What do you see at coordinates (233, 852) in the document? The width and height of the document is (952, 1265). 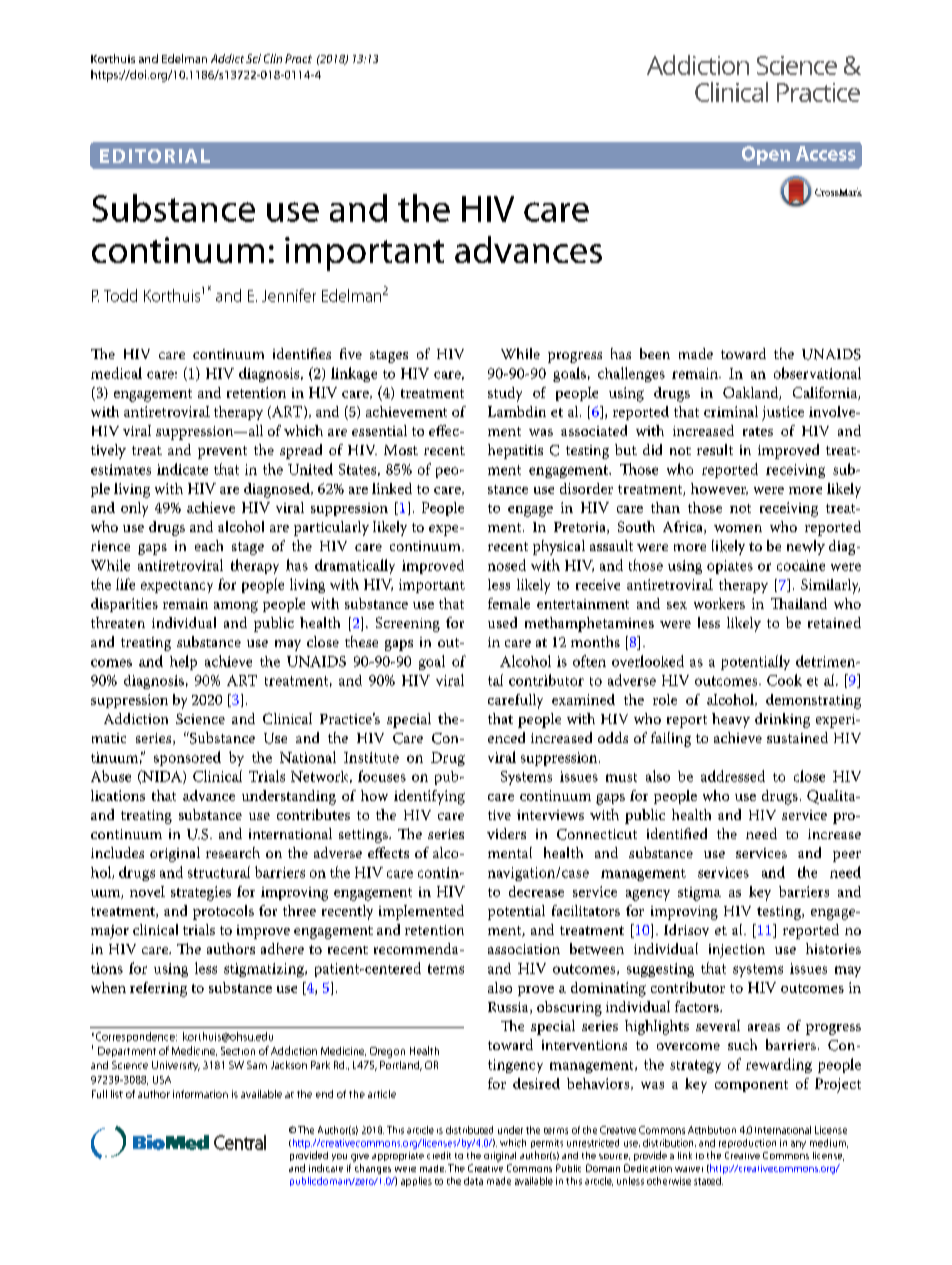 I see `research` at bounding box center [233, 852].
